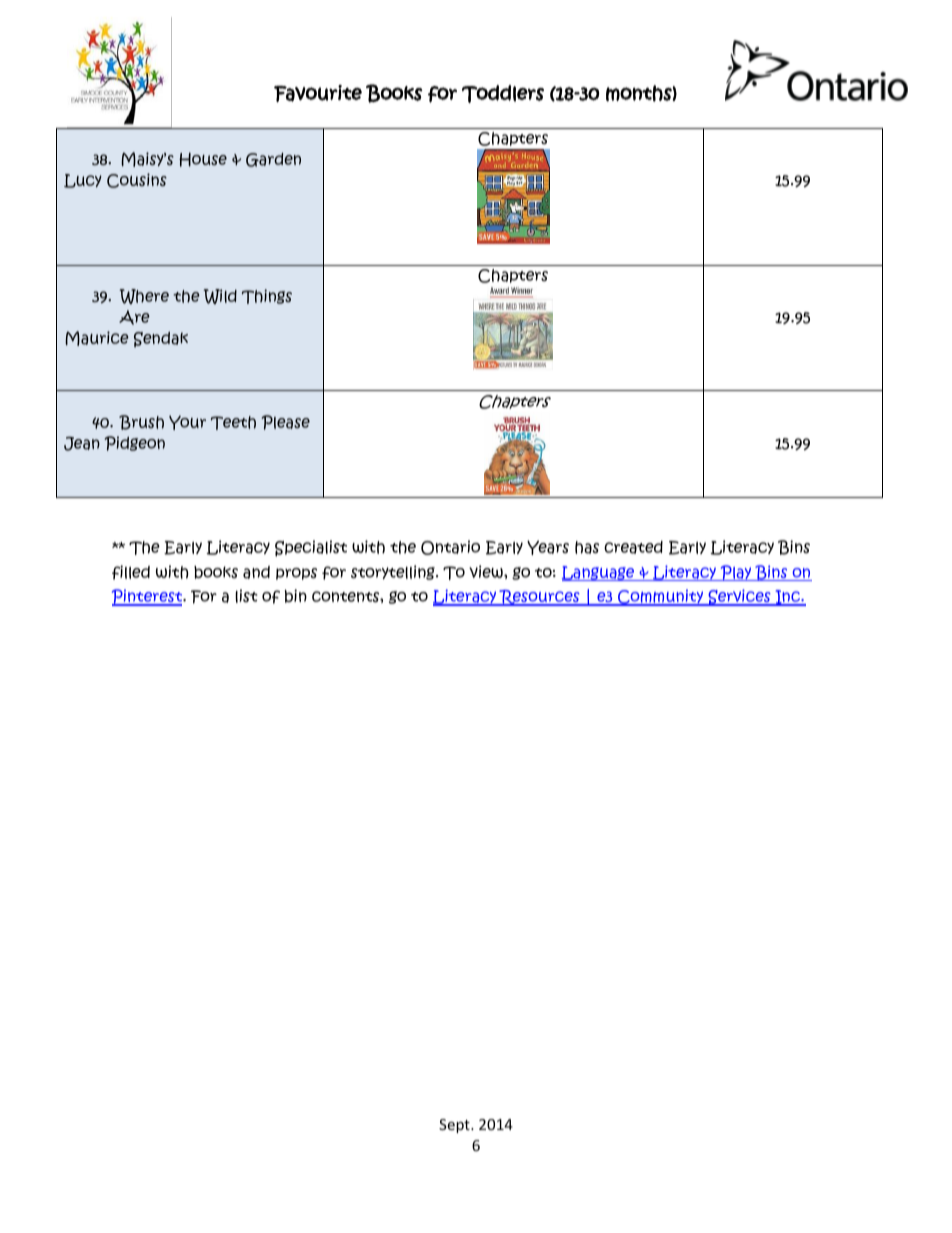 Image resolution: width=952 pixels, height=1233 pixels. What do you see at coordinates (455, 1126) in the document?
I see `Sept` at bounding box center [455, 1126].
